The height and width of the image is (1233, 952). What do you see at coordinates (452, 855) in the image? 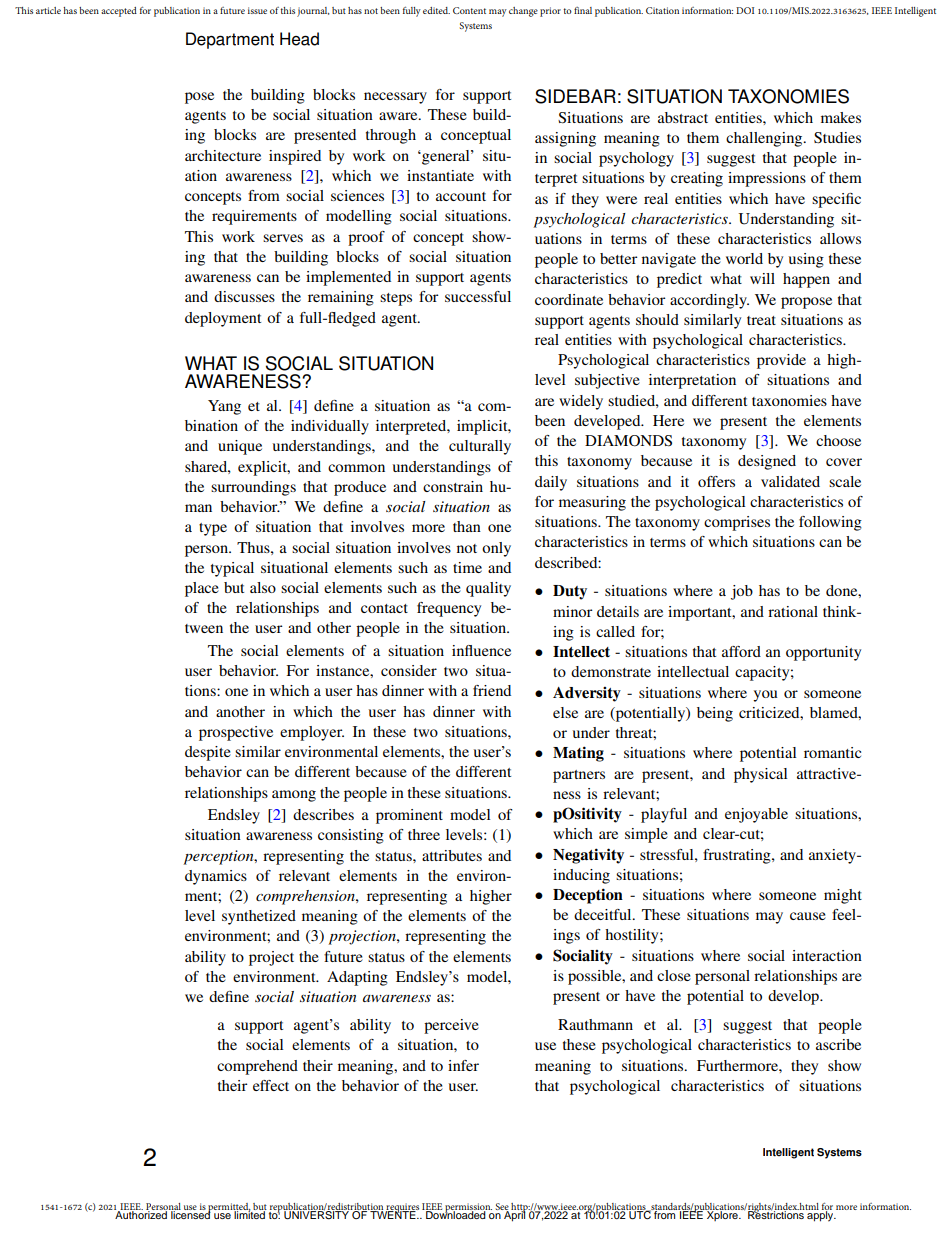
I see `attributes` at bounding box center [452, 855].
